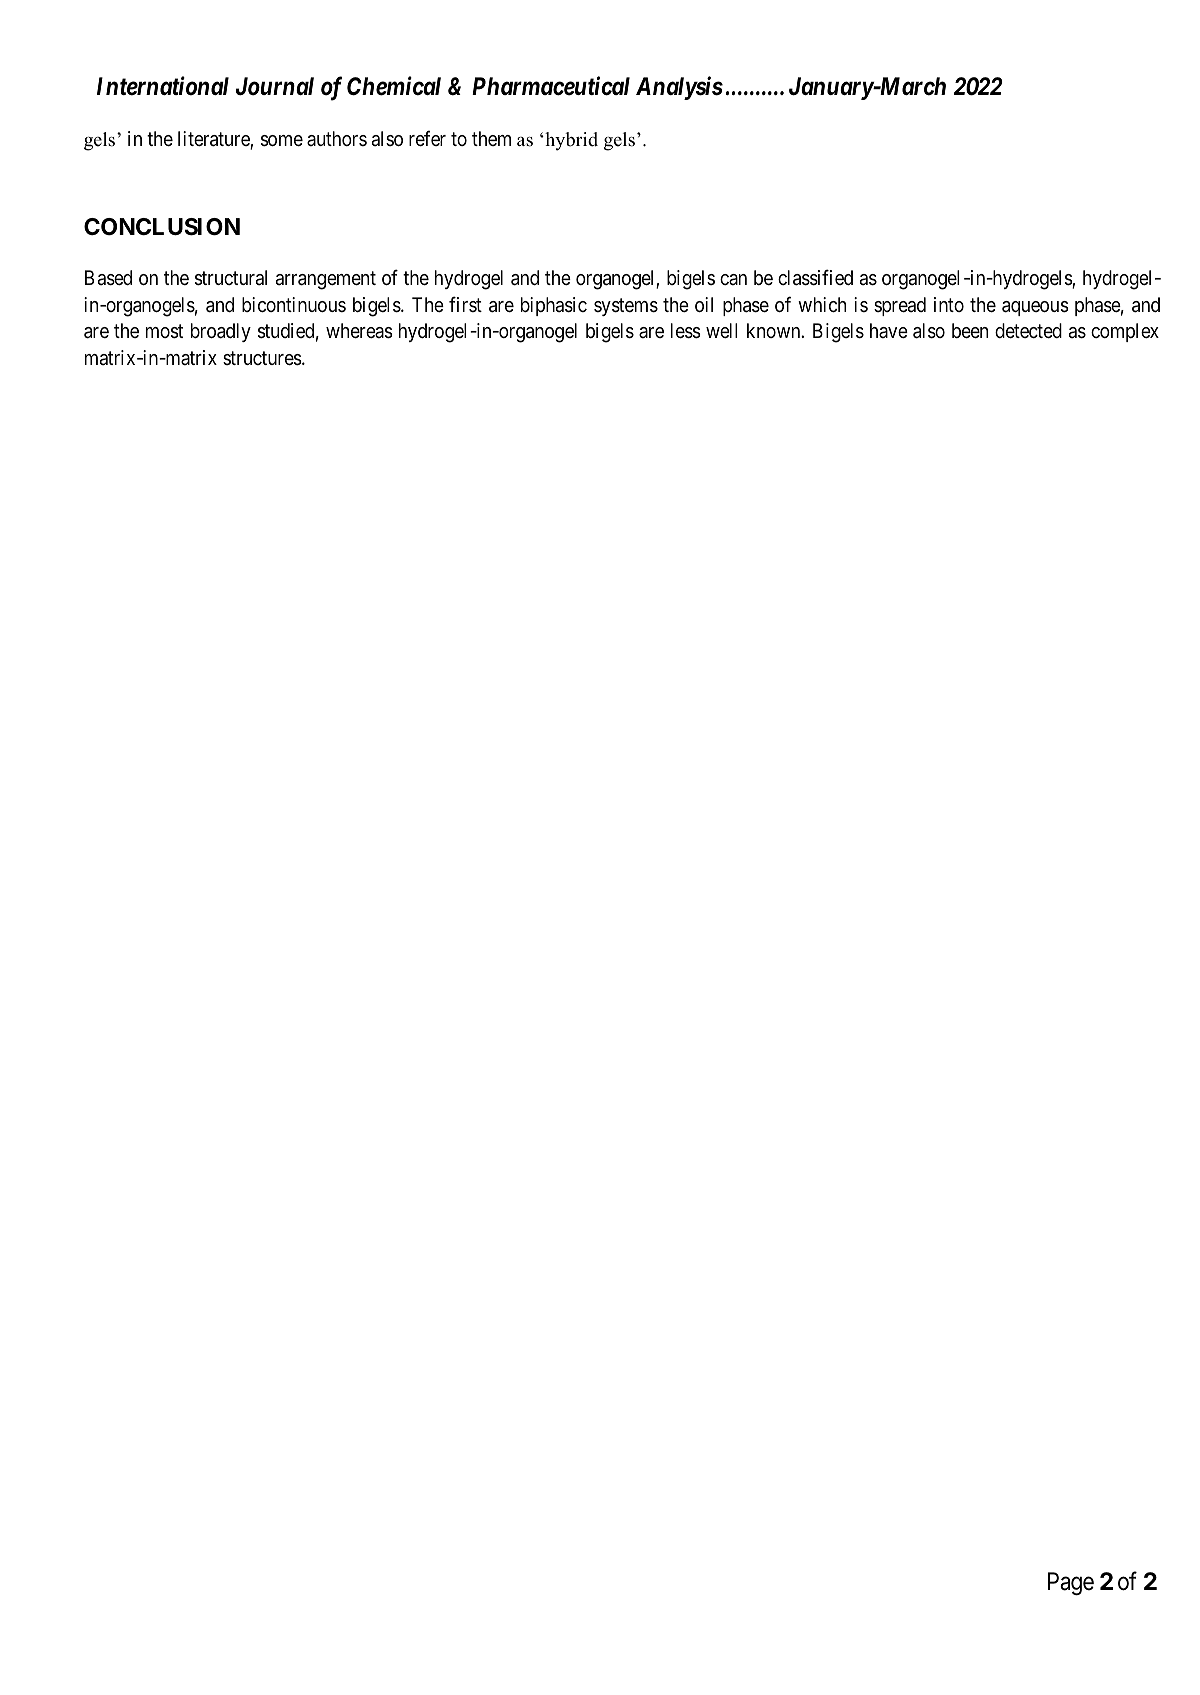 The width and height of the screenshot is (1200, 1695). What do you see at coordinates (570, 141) in the screenshot?
I see `hybrid` at bounding box center [570, 141].
